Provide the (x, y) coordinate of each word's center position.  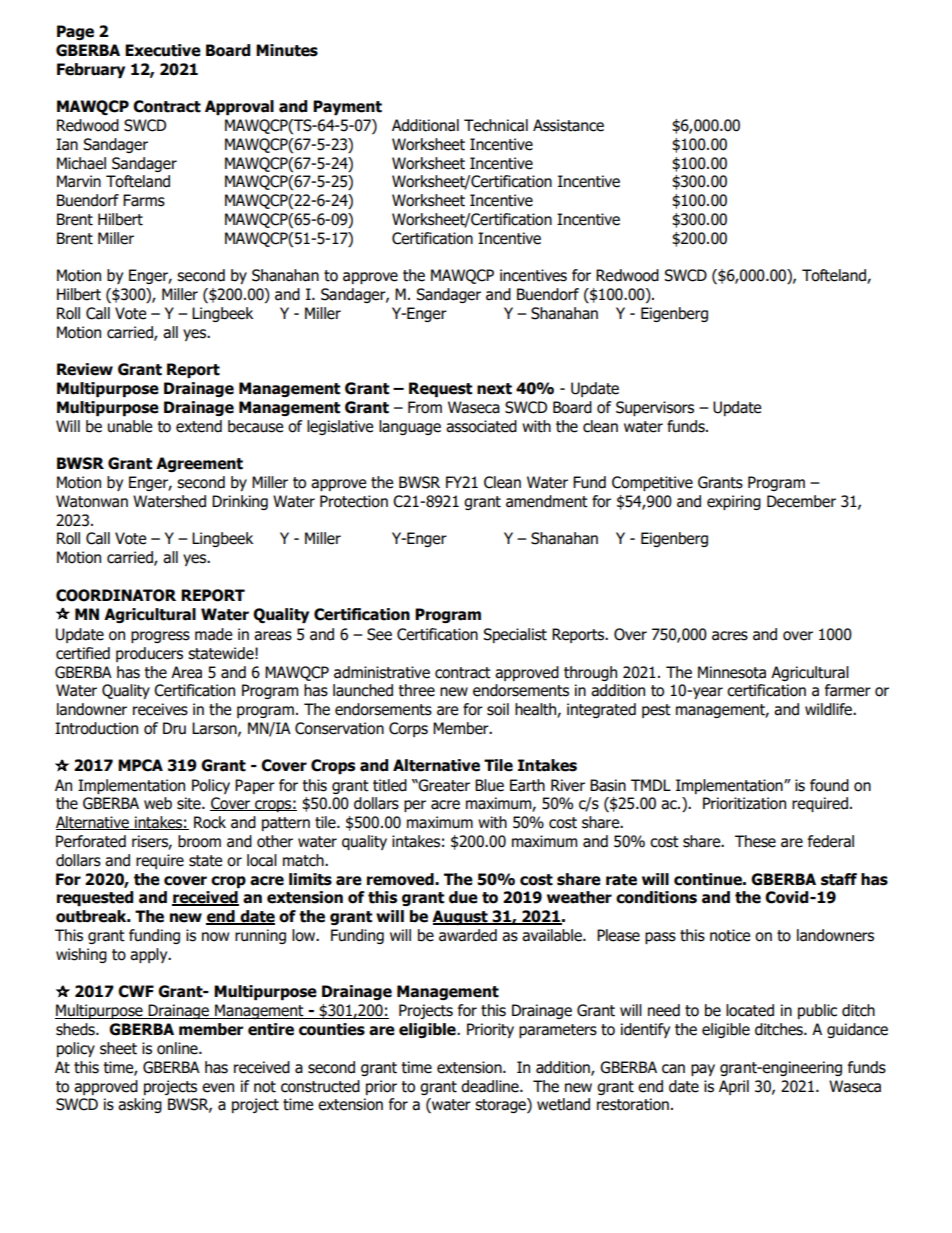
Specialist (515, 635)
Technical (496, 125)
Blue (489, 785)
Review (85, 369)
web (158, 803)
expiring (734, 502)
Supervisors (655, 408)
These (755, 841)
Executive (163, 50)
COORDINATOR (116, 595)
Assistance (568, 125)
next (494, 389)
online (178, 1048)
